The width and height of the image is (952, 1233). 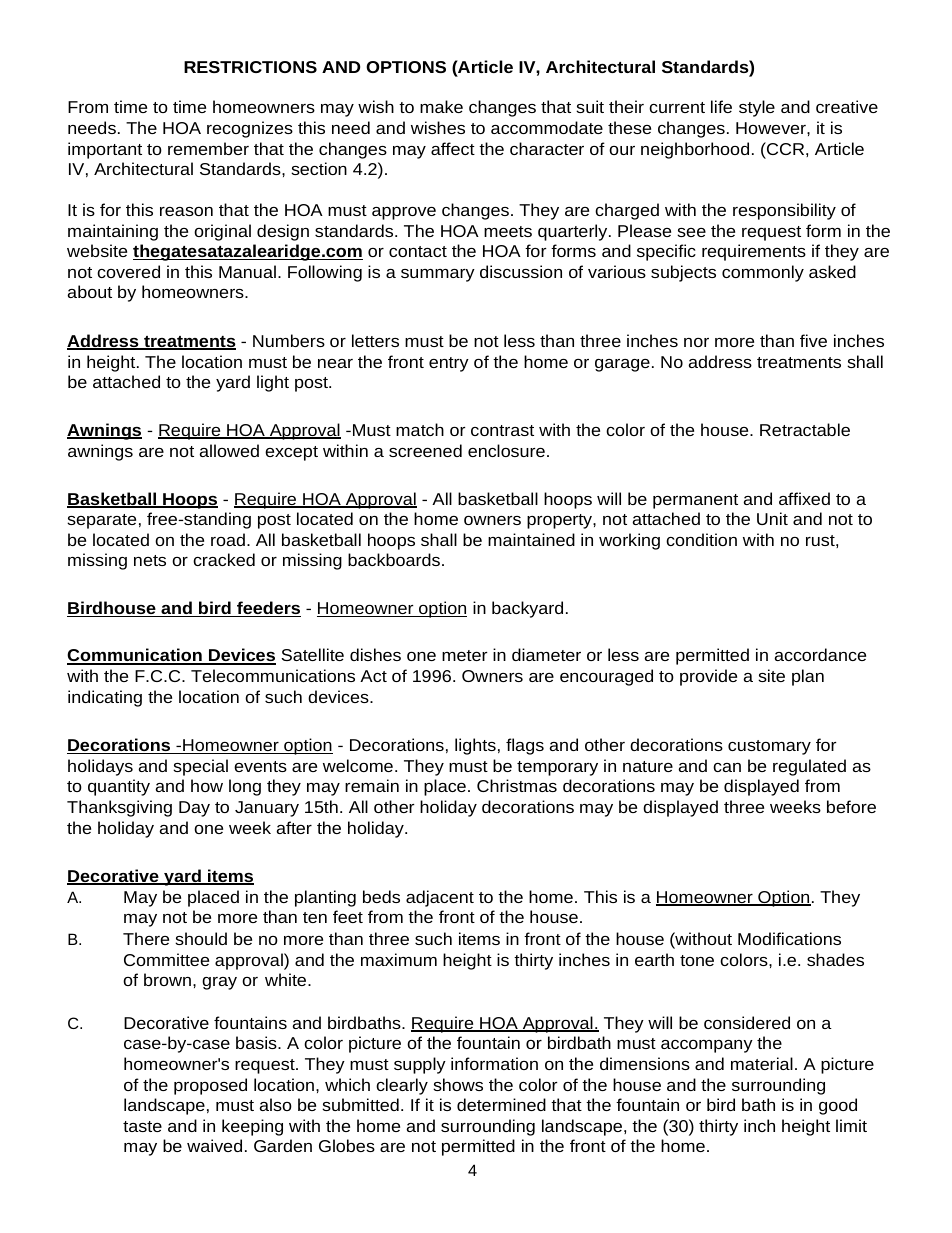 What do you see at coordinates (208, 148) in the image?
I see `remember` at bounding box center [208, 148].
